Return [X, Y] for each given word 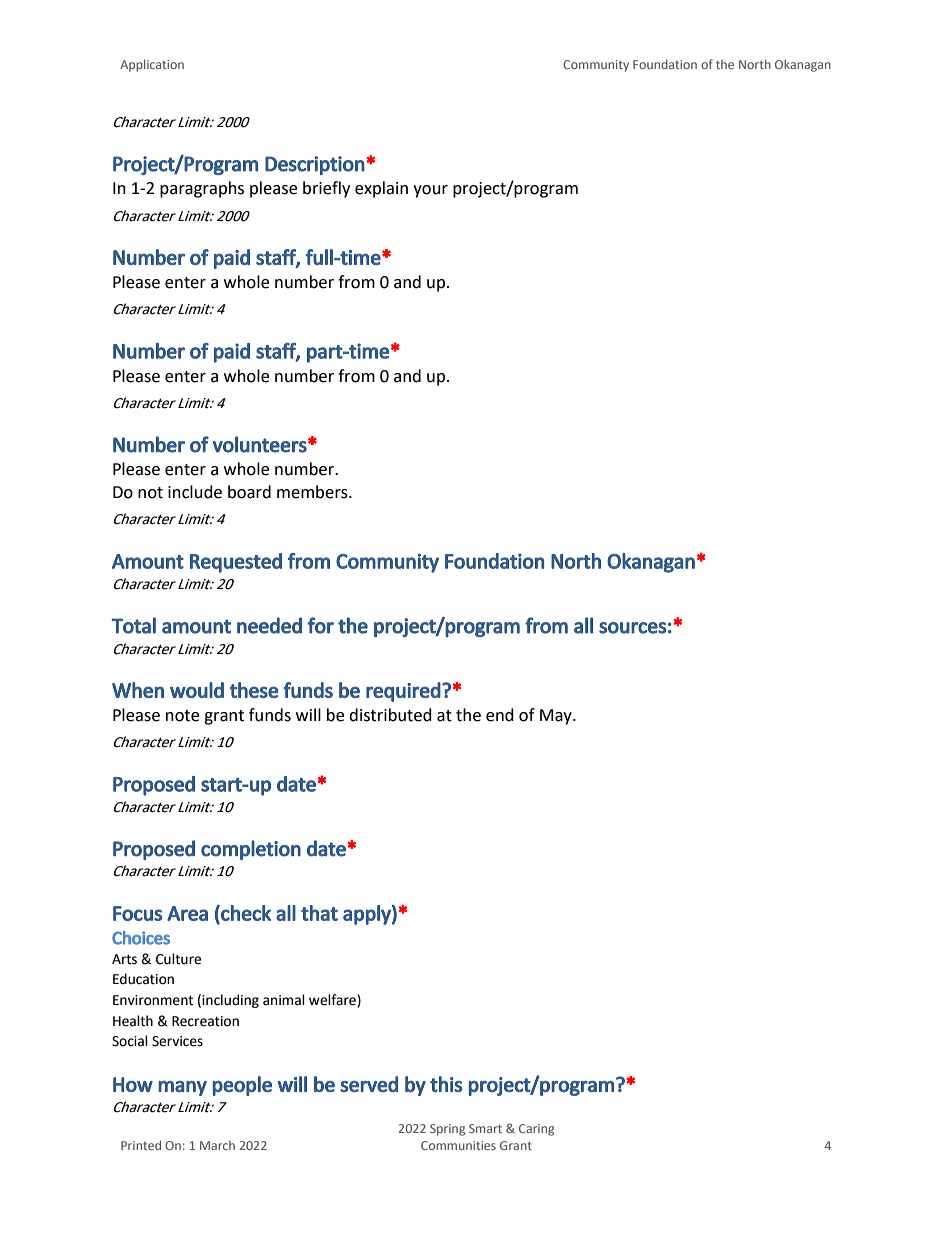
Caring [536, 1130]
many [182, 1088]
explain [381, 189]
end [500, 715]
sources [632, 628]
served [369, 1084]
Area [187, 913]
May [557, 717]
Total [133, 625]
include [195, 492]
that [319, 913]
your [430, 191]
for [321, 625]
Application [152, 65]
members [313, 492]
